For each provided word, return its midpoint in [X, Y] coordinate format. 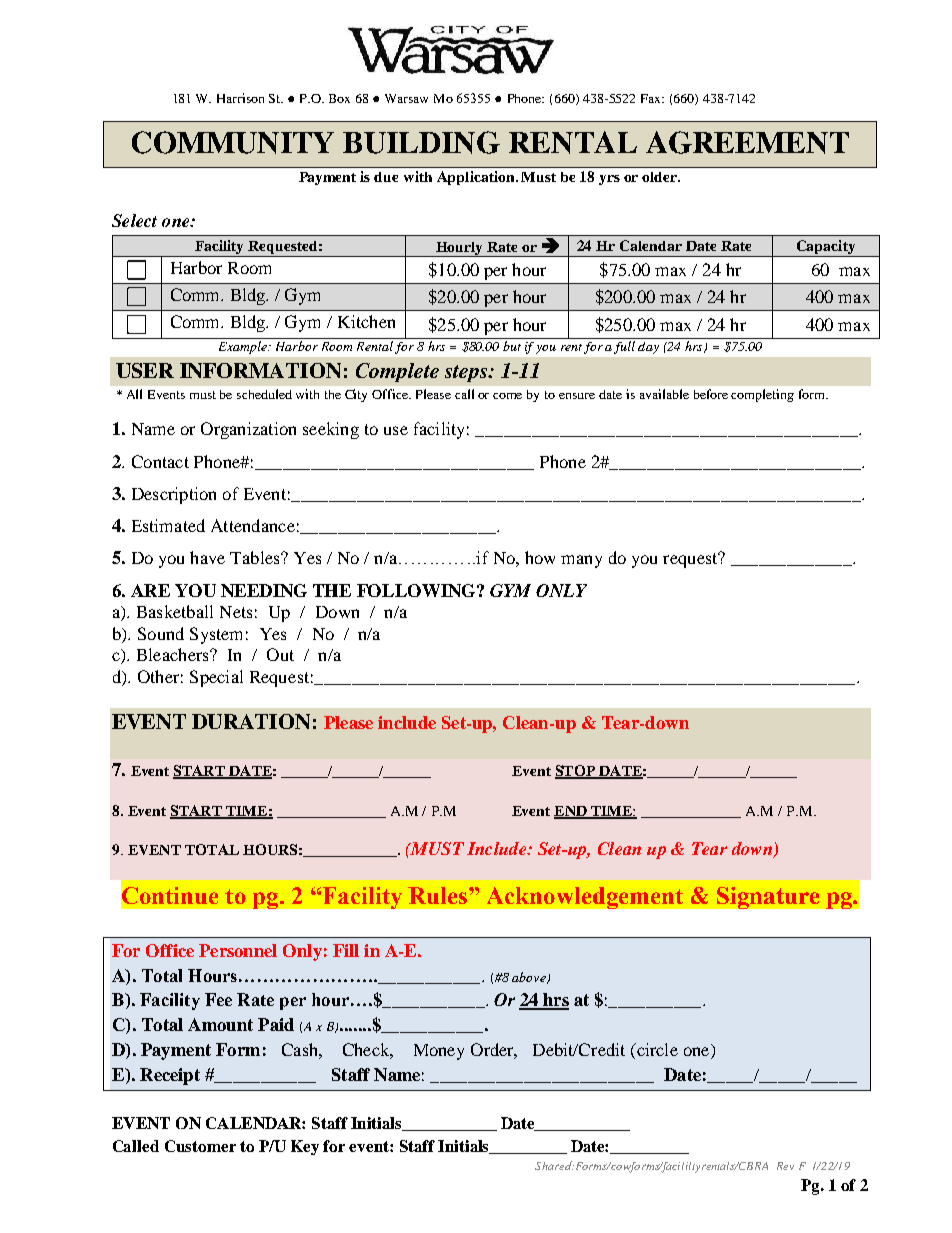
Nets [236, 612]
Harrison [240, 98]
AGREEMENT [747, 142]
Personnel [238, 950]
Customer [200, 1146]
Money [439, 1052]
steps [467, 373]
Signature [768, 898]
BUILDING [421, 142]
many [581, 561]
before [711, 394]
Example [244, 347]
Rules [437, 895]
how [540, 557]
